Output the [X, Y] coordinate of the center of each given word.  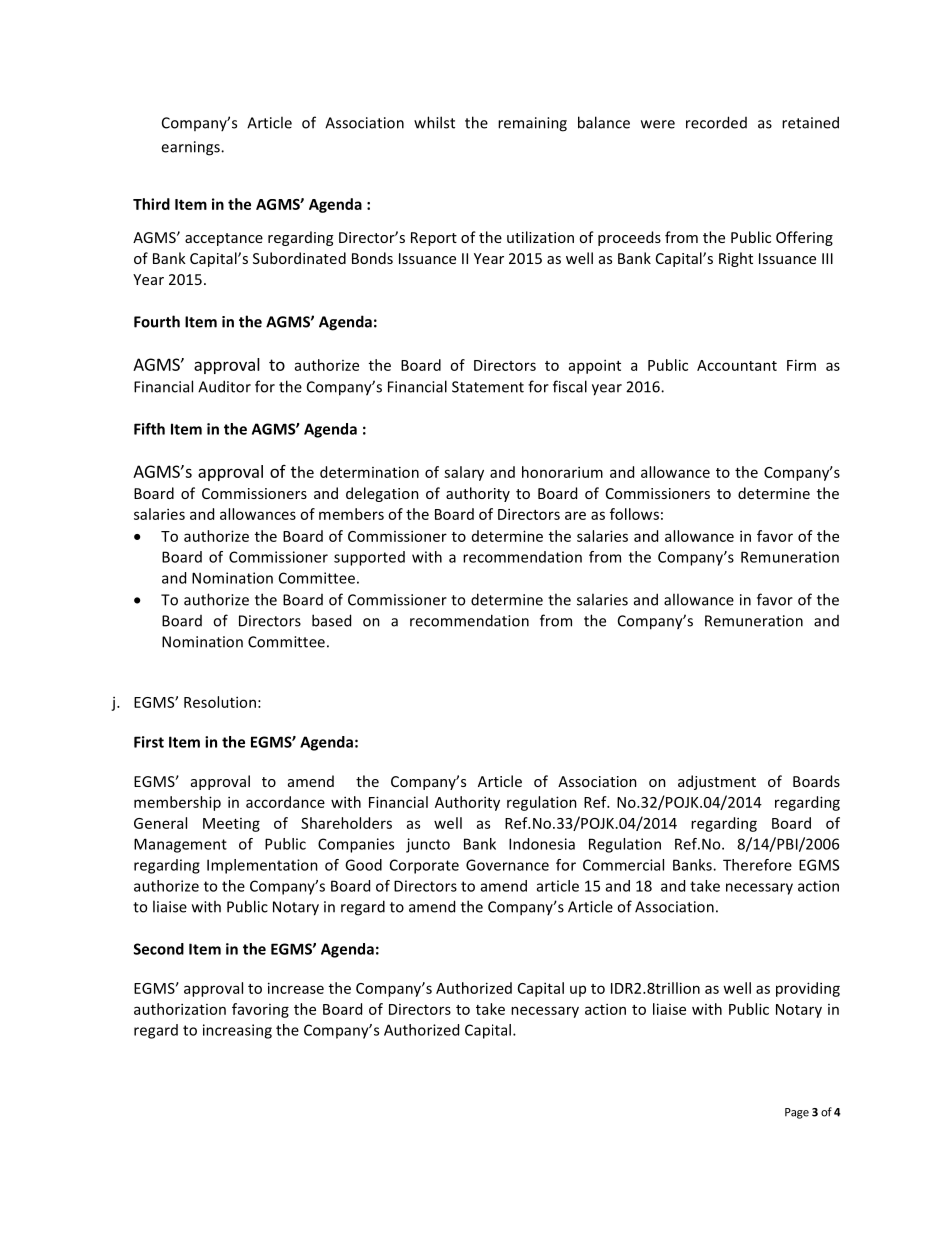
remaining [532, 124]
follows [634, 514]
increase [296, 988]
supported [369, 558]
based [331, 620]
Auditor [224, 386]
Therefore [757, 865]
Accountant [737, 365]
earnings [191, 148]
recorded [716, 122]
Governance [507, 865]
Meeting [231, 825]
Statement [488, 387]
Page [797, 1113]
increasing [237, 1031]
